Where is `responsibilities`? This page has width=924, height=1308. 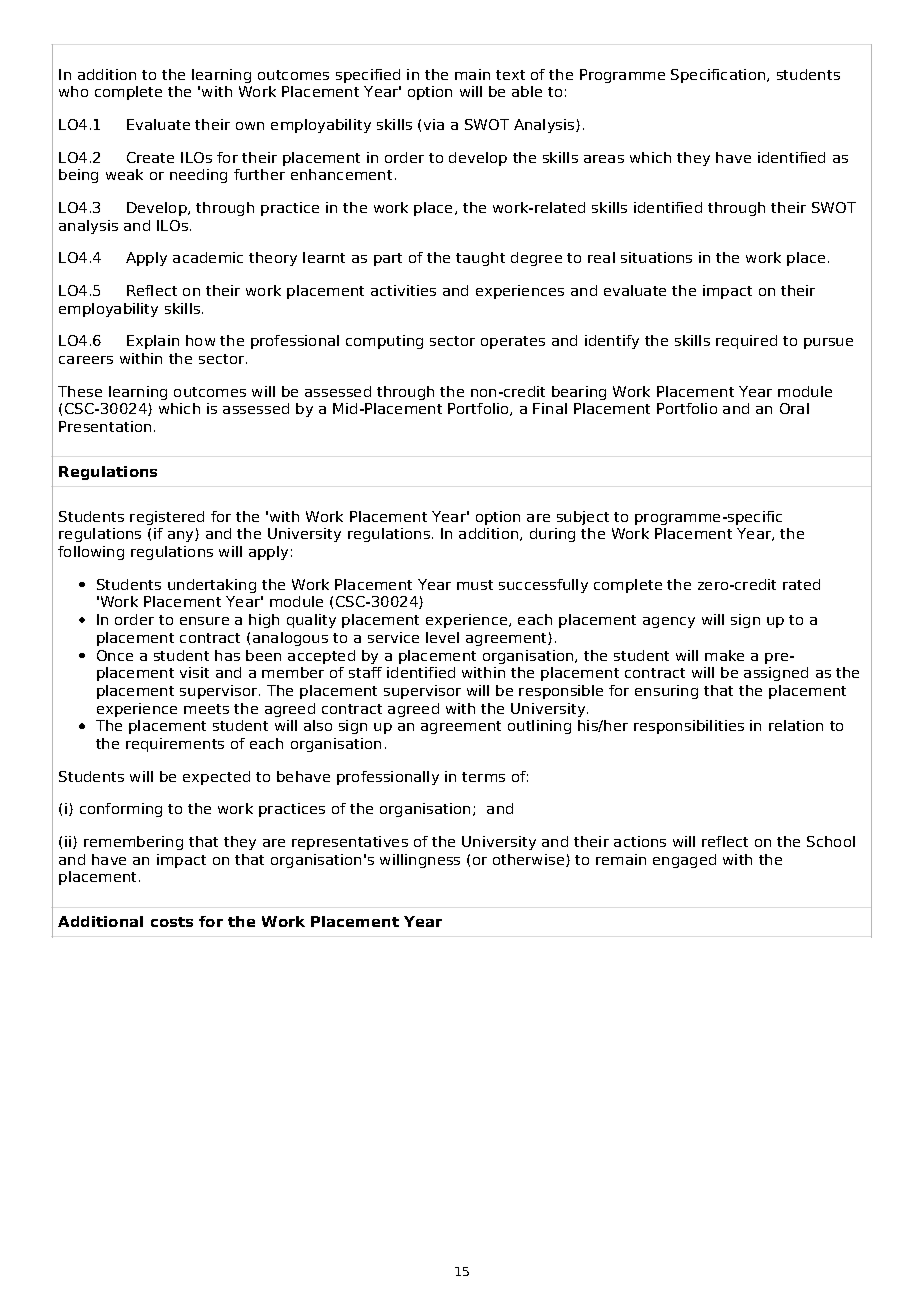
responsibilities is located at coordinates (689, 727).
